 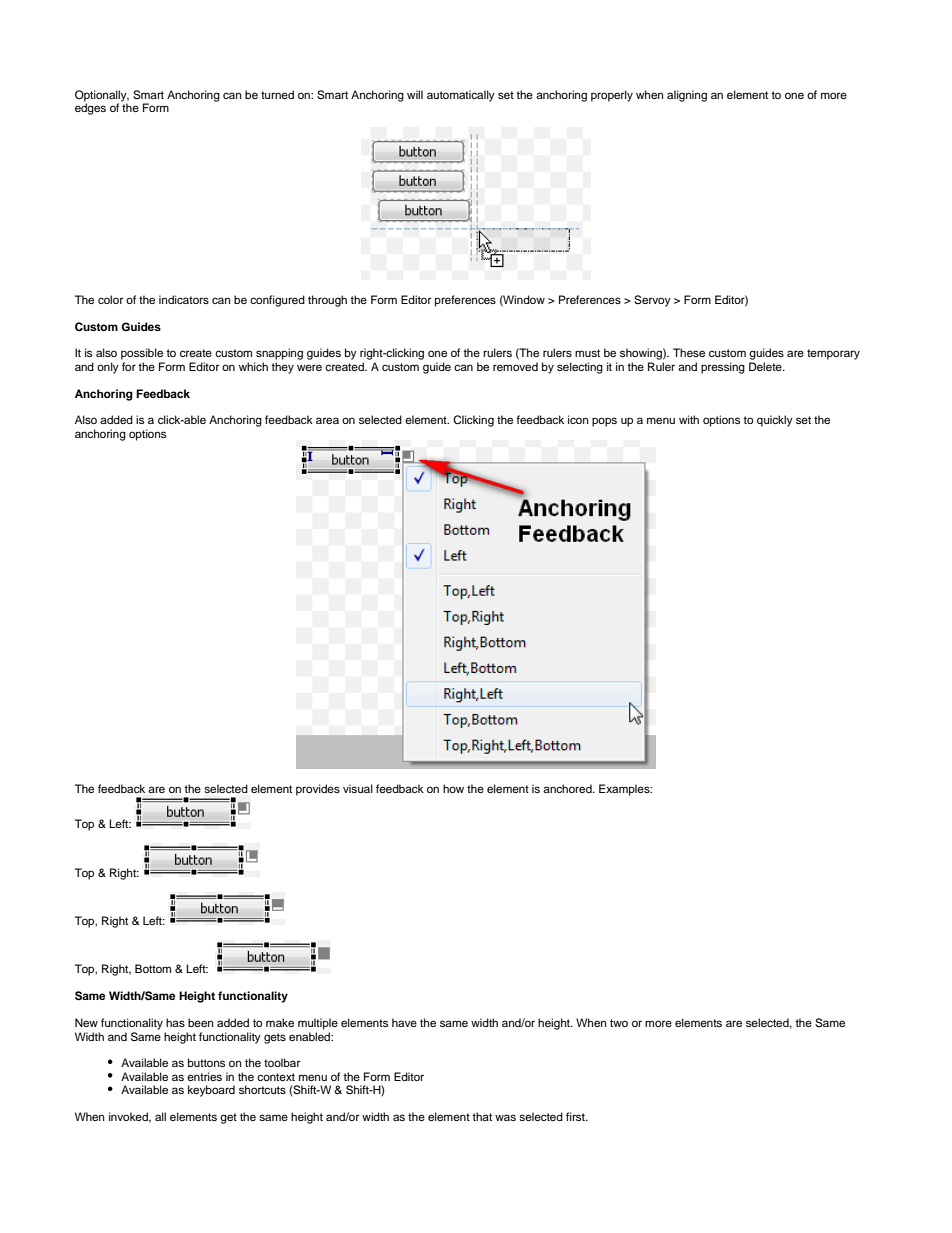 I want to click on two, so click(x=619, y=1023).
